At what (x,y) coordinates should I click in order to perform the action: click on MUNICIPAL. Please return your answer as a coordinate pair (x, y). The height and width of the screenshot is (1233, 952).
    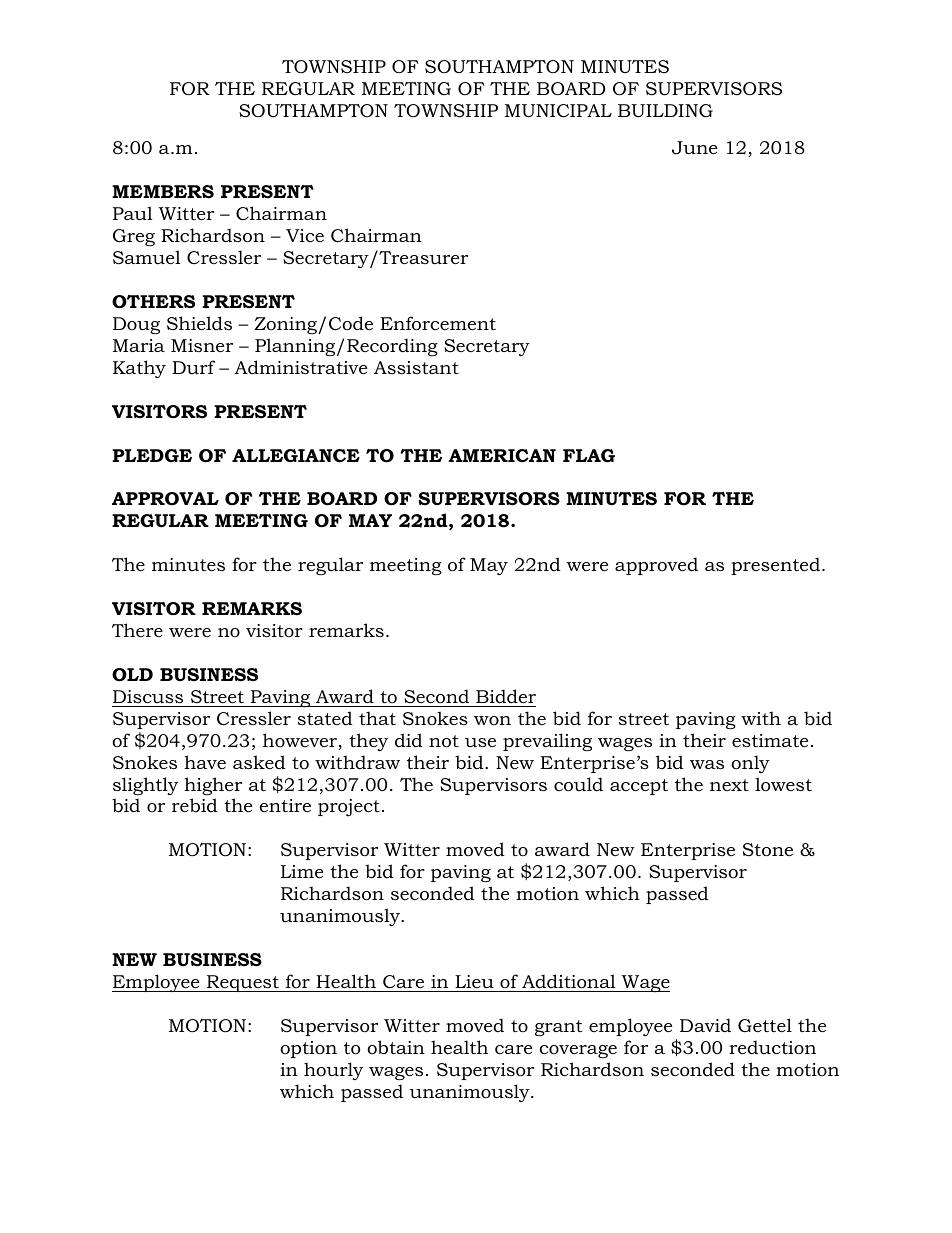
    Looking at the image, I should click on (558, 111).
